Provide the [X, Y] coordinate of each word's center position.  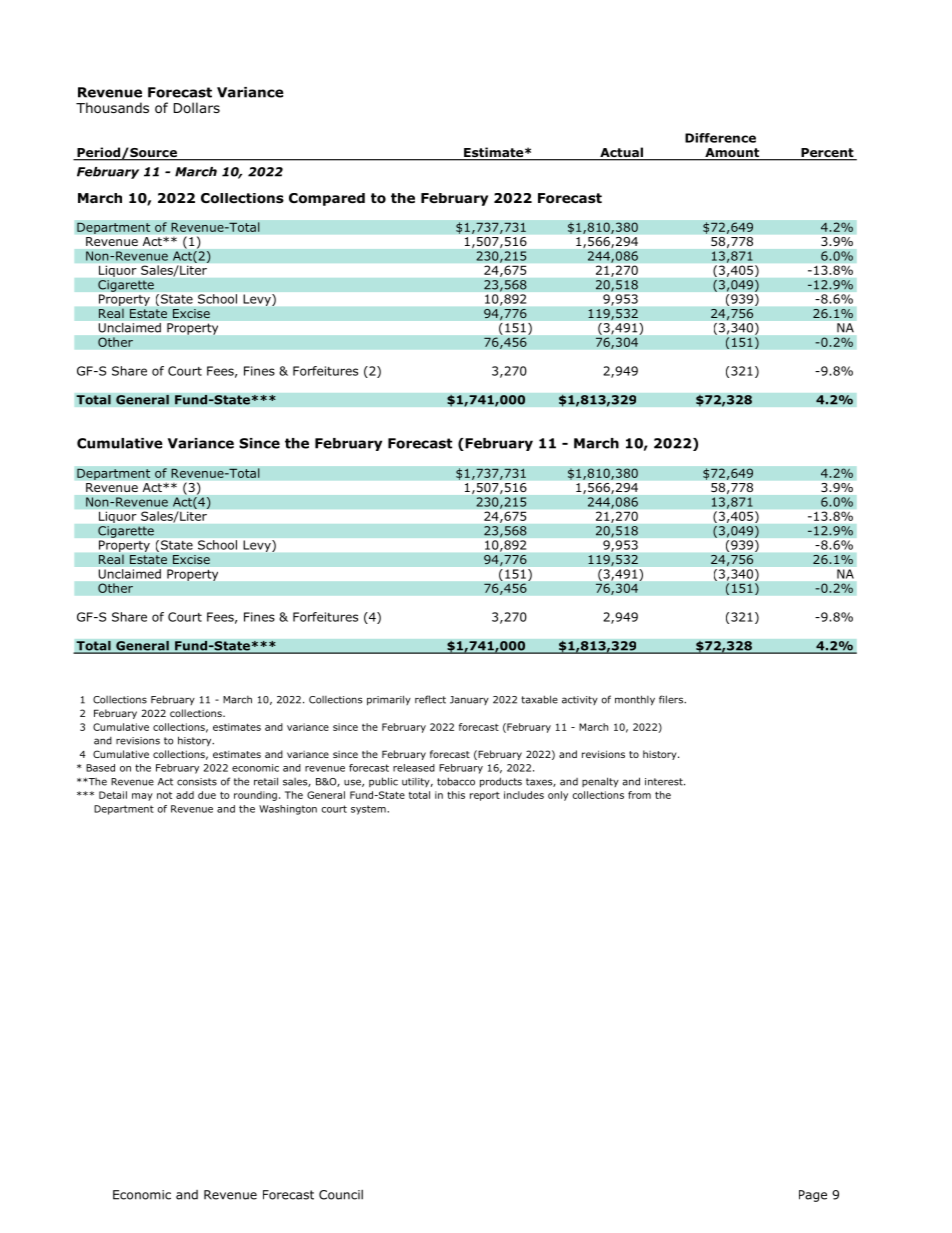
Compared [327, 199]
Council [341, 1195]
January [469, 700]
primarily [389, 700]
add [185, 795]
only [558, 796]
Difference [720, 138]
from [639, 795]
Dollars [197, 107]
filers [672, 699]
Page [813, 1196]
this [456, 795]
